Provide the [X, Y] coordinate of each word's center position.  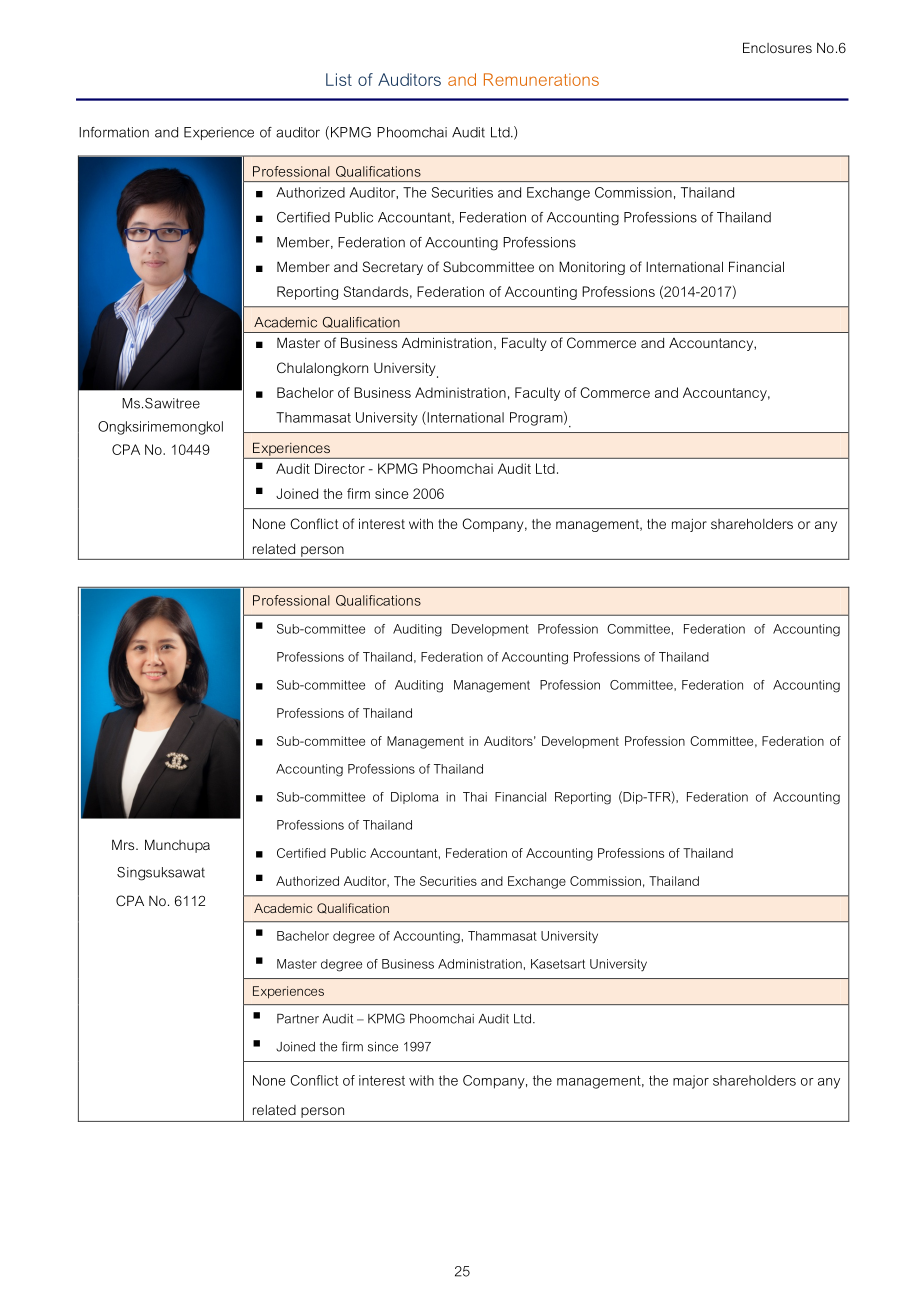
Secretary [392, 268]
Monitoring [592, 268]
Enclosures [777, 47]
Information [114, 132]
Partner [298, 1019]
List [339, 79]
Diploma [414, 798]
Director [340, 468]
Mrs [124, 845]
